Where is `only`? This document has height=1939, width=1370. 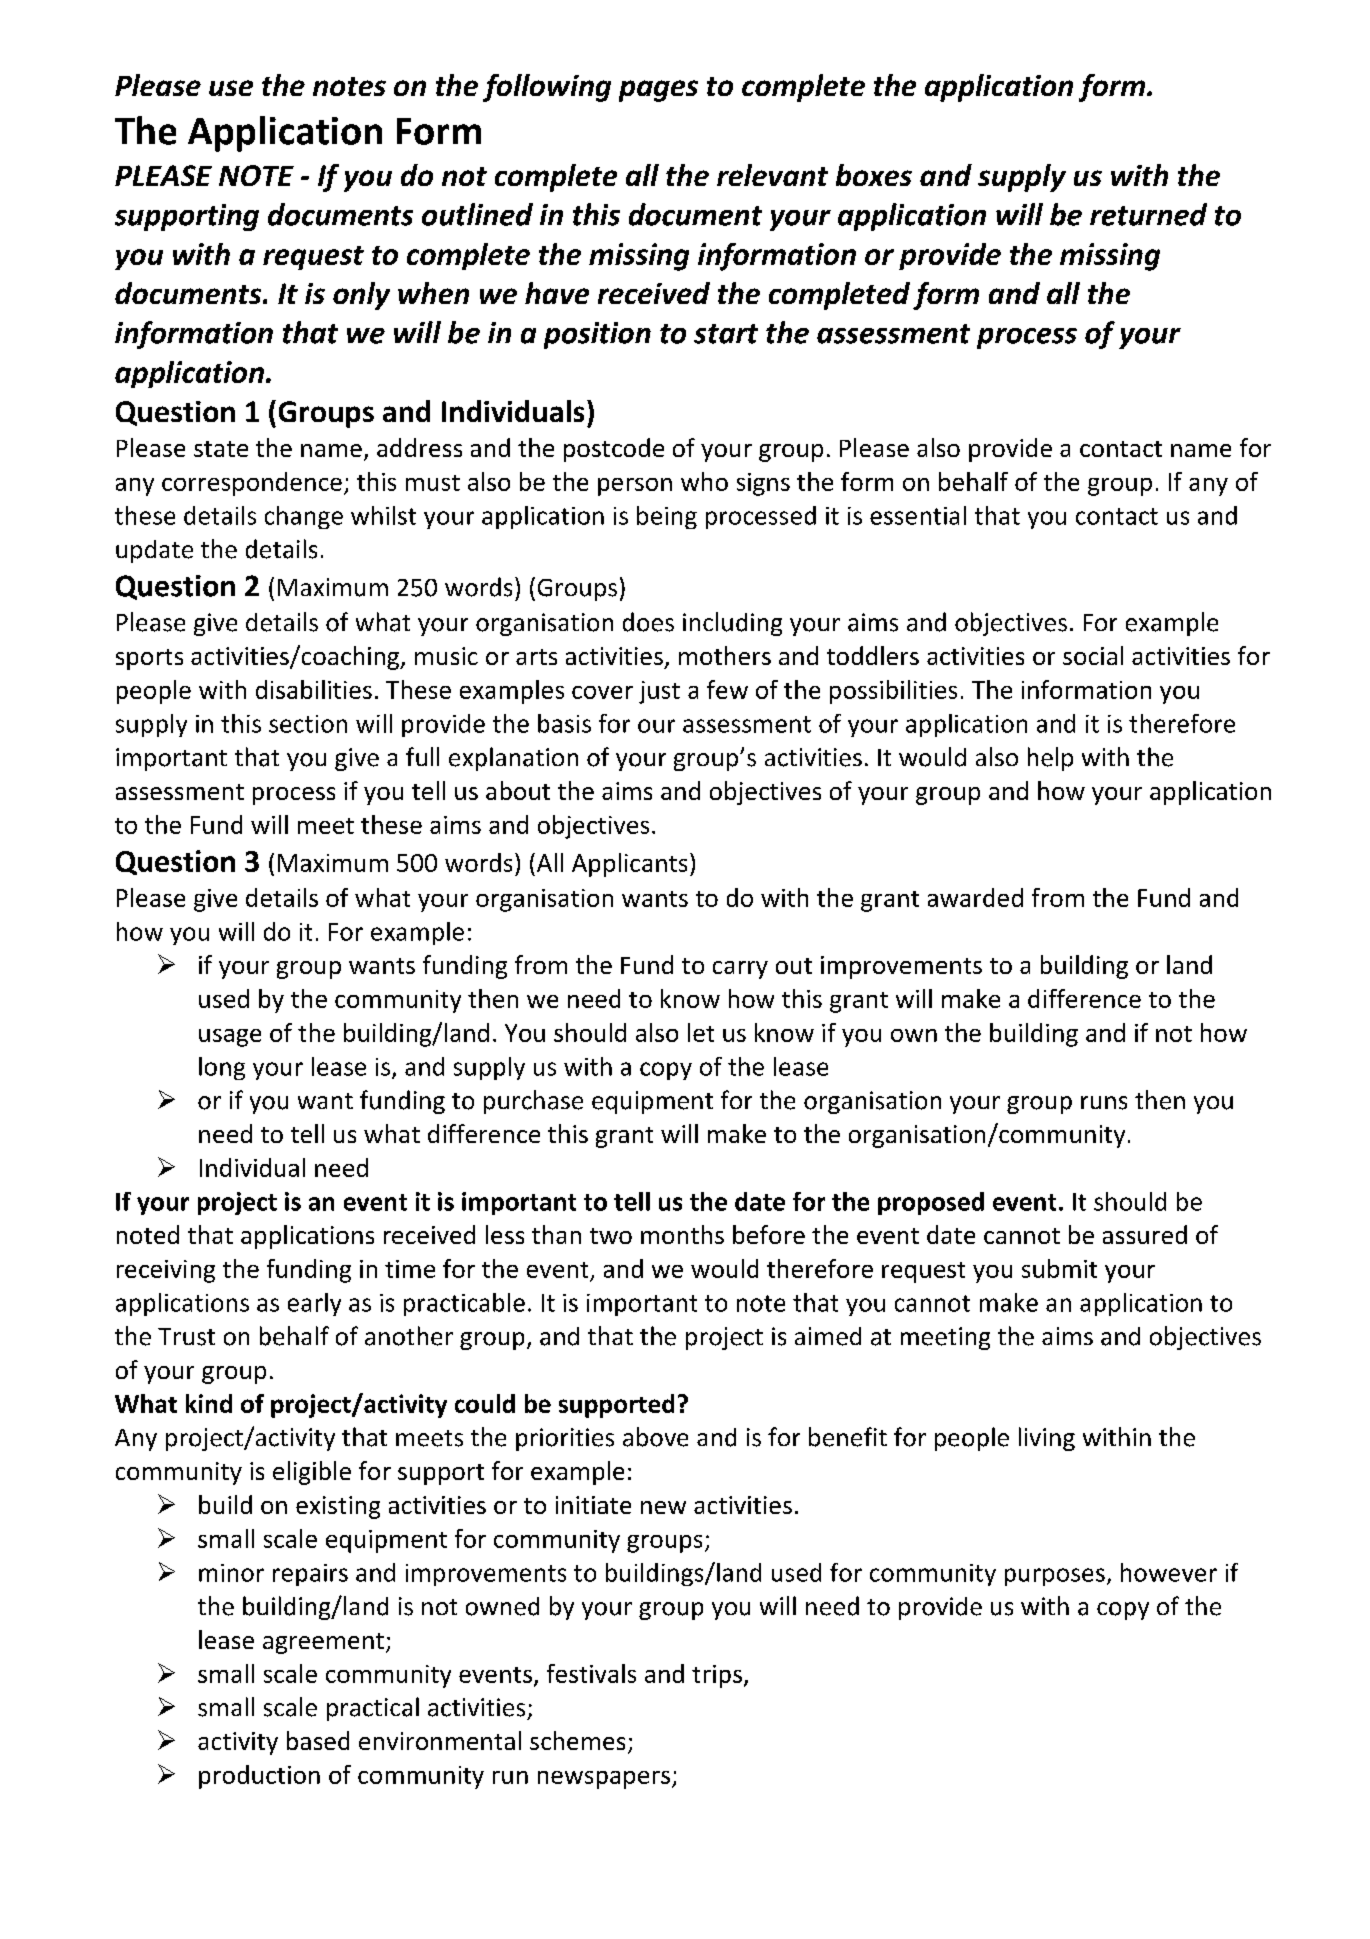
only is located at coordinates (361, 296).
